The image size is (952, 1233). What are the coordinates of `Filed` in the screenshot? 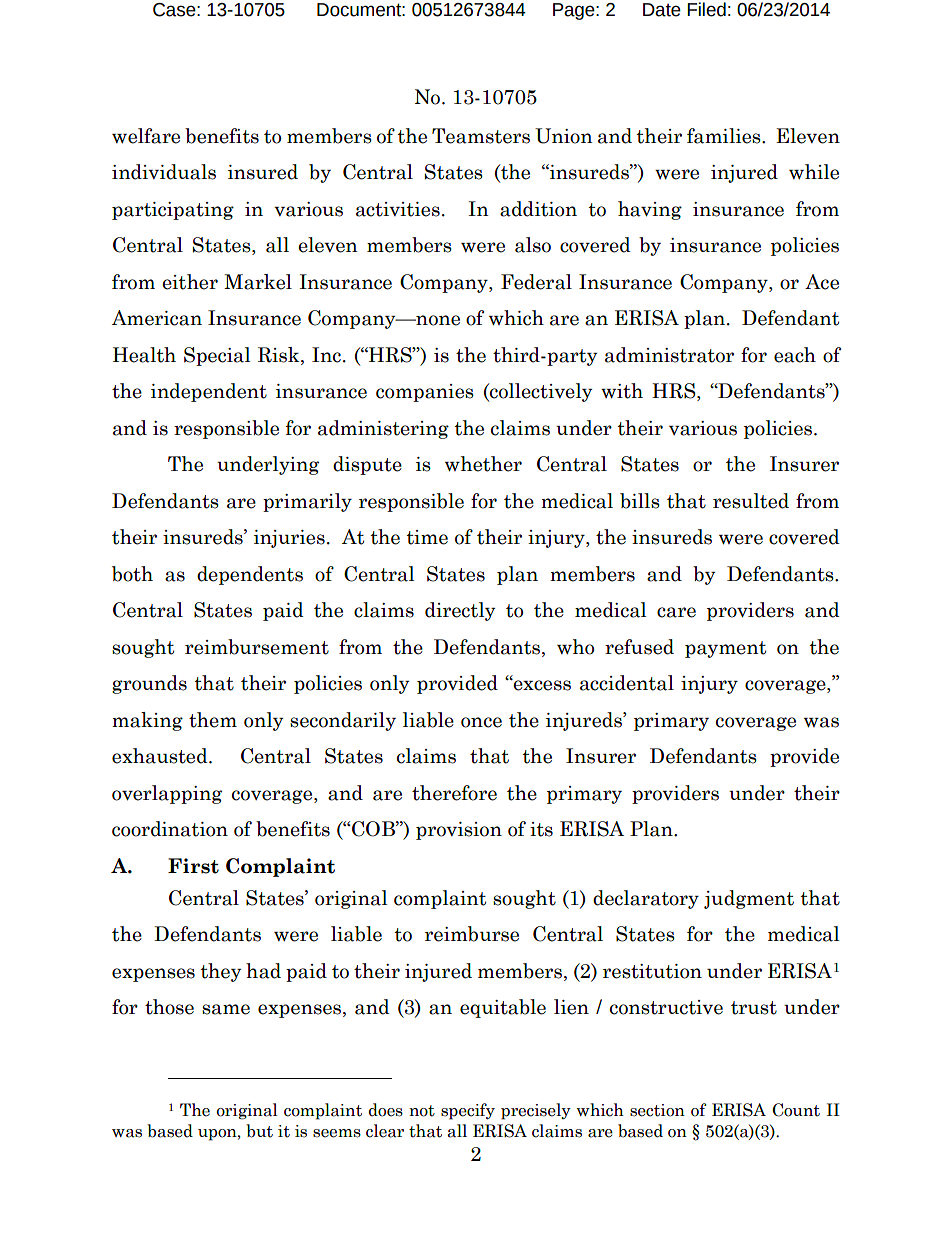 It's located at (706, 9).
